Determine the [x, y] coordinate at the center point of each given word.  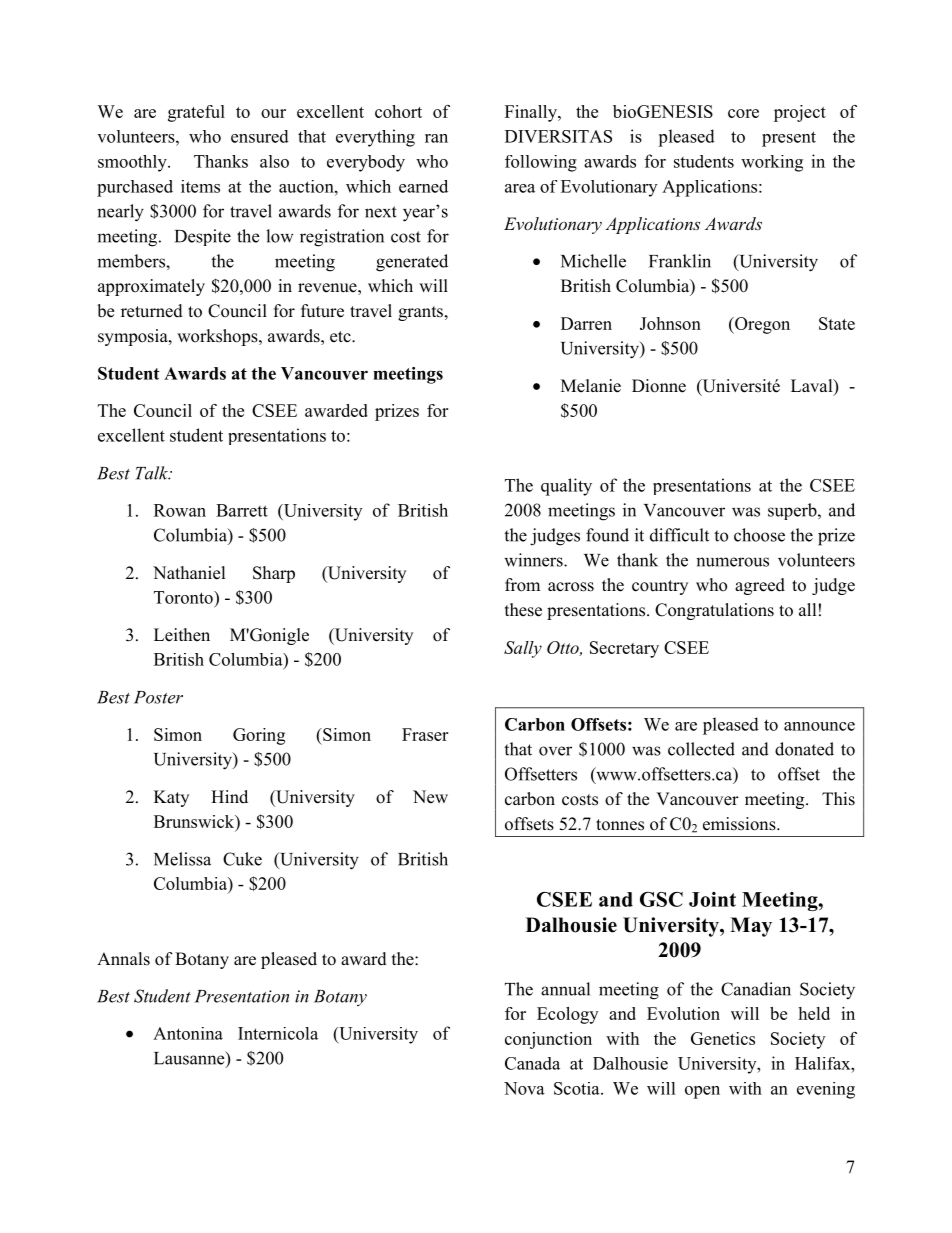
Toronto [184, 597]
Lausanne [190, 1059]
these [523, 610]
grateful [196, 113]
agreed [760, 586]
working [772, 163]
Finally [532, 113]
